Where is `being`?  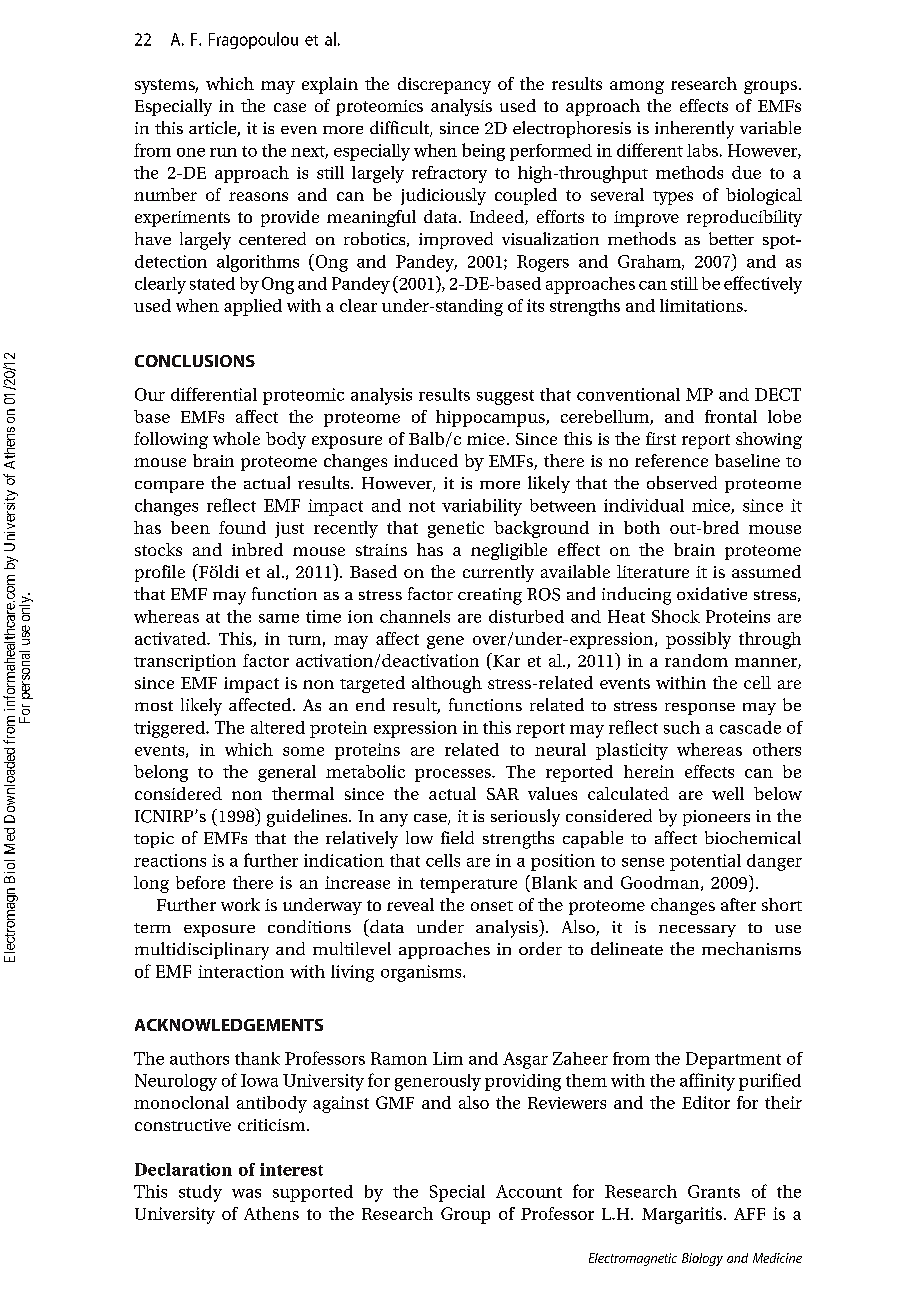
being is located at coordinates (483, 152).
